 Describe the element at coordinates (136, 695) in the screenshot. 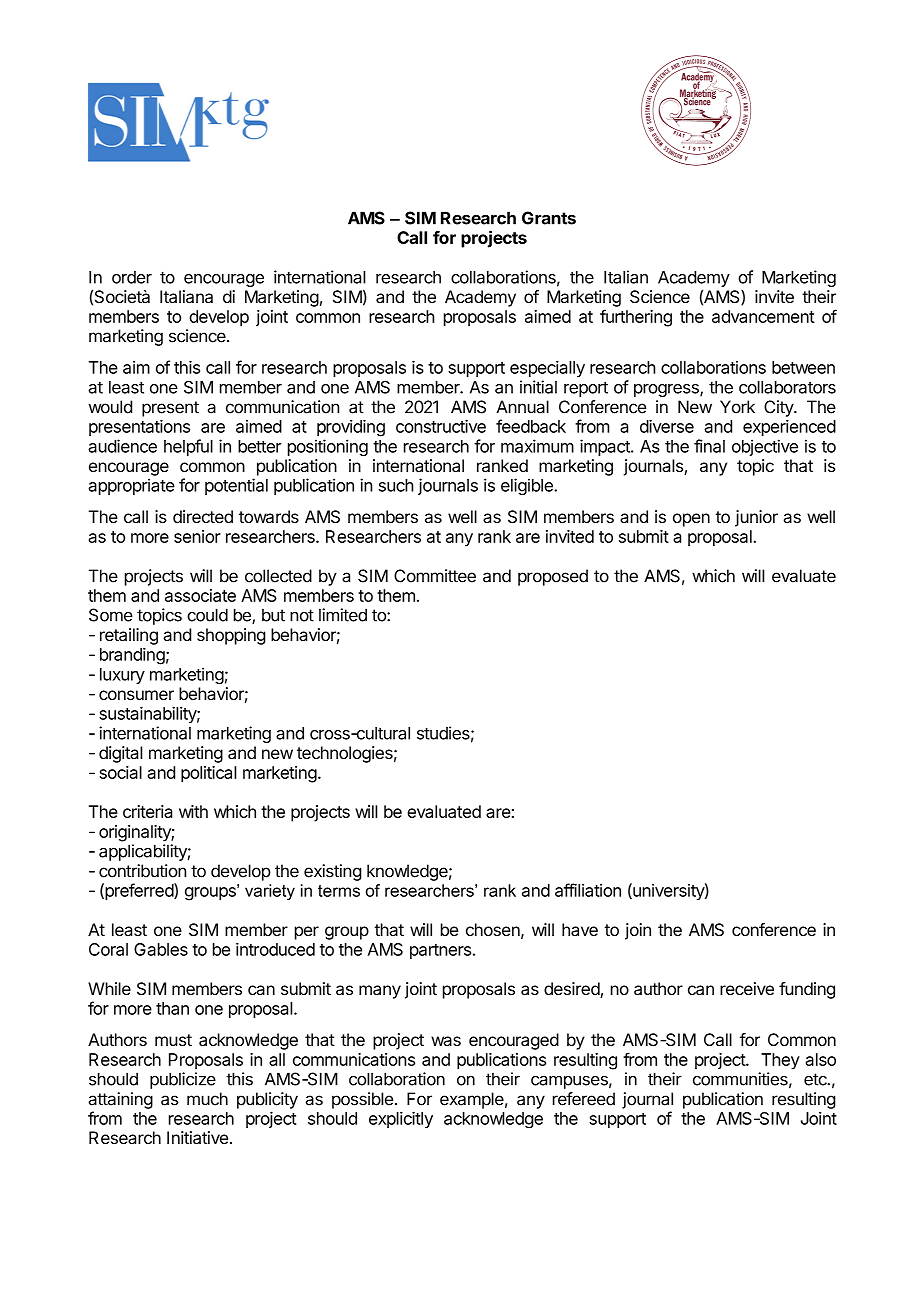

I see `consumer` at that location.
